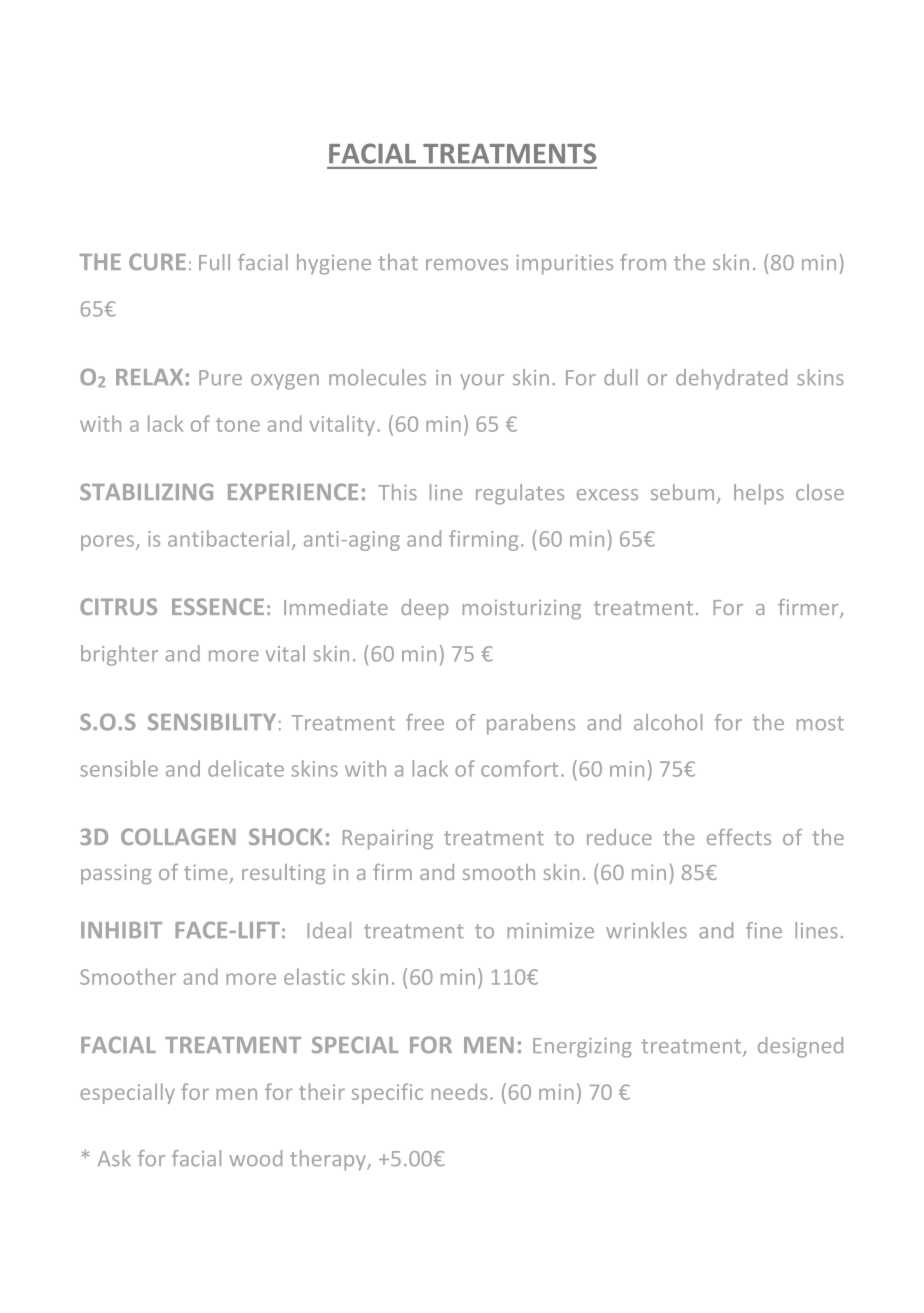  Describe the element at coordinates (459, 1091) in the screenshot. I see `needs` at that location.
